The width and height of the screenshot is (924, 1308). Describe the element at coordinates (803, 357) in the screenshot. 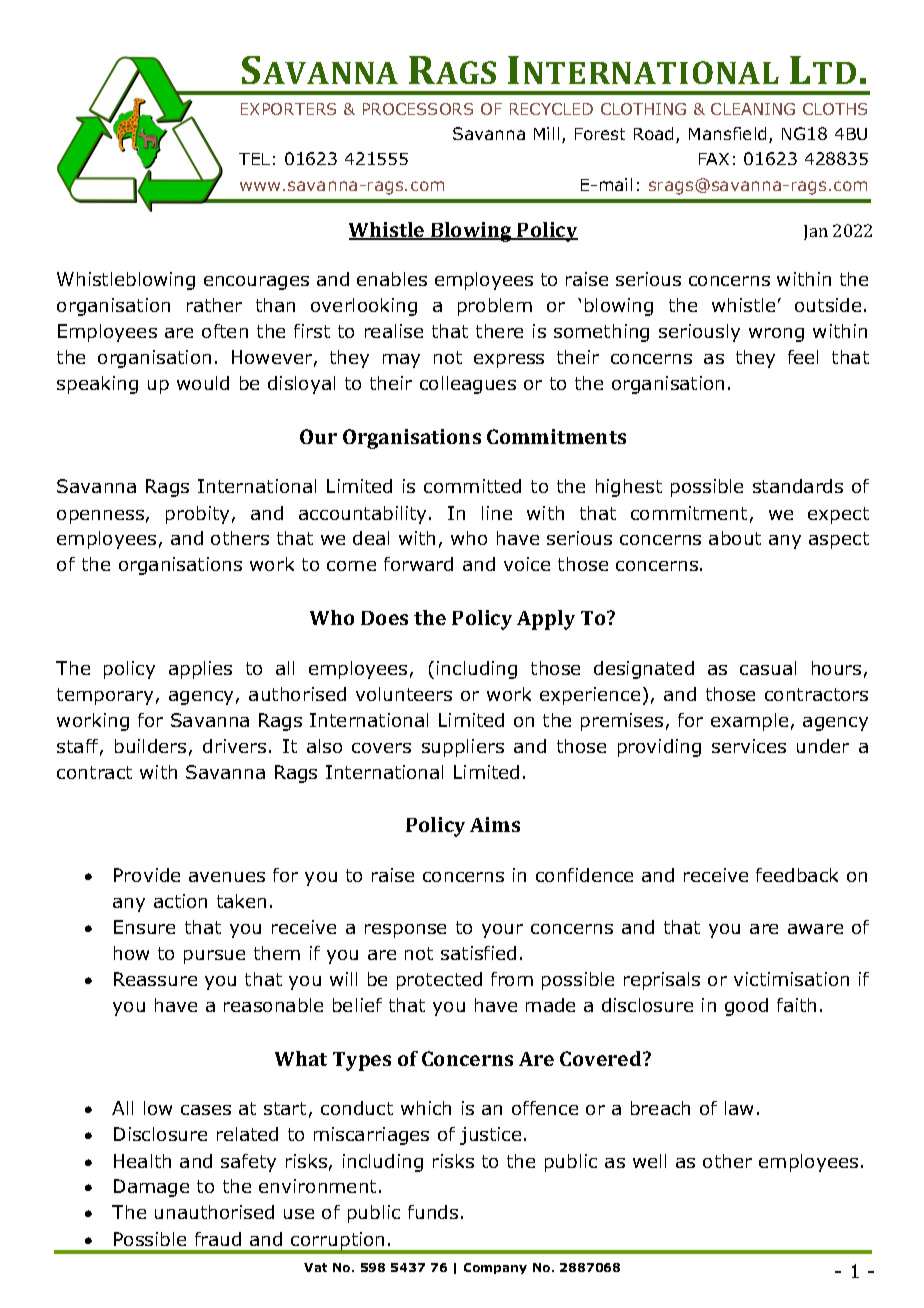

I see `feel` at that location.
